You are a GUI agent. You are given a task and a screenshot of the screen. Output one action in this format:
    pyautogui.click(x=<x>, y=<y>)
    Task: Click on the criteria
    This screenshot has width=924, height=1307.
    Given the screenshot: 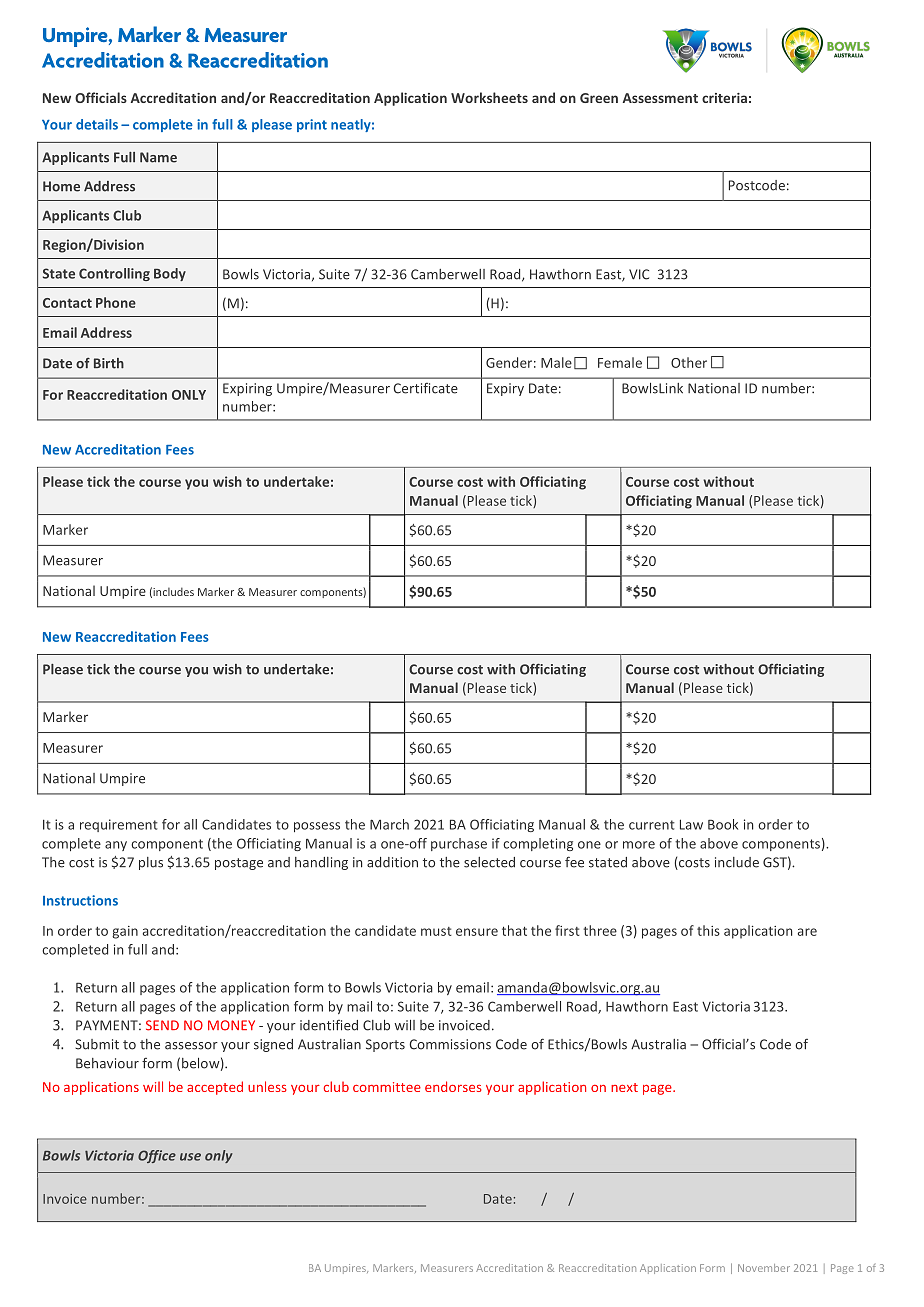 What is the action you would take?
    pyautogui.click(x=724, y=98)
